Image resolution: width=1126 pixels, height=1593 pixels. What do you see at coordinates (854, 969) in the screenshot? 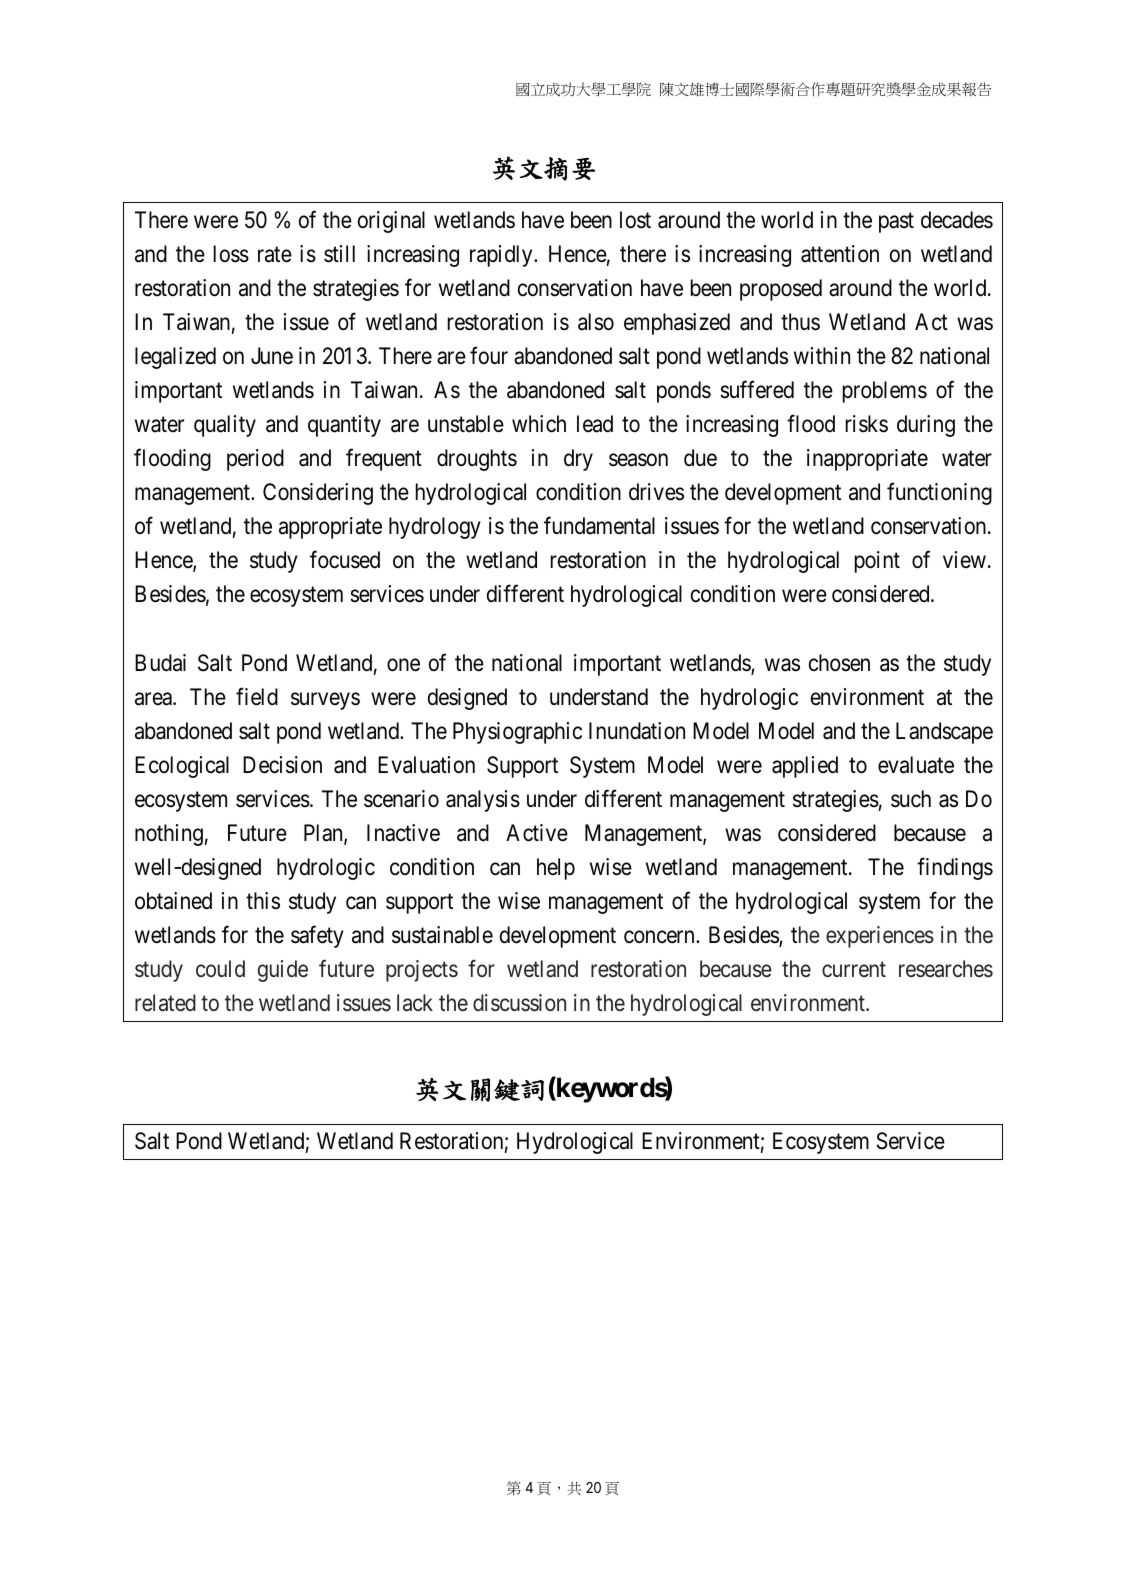
I see `current` at bounding box center [854, 969].
